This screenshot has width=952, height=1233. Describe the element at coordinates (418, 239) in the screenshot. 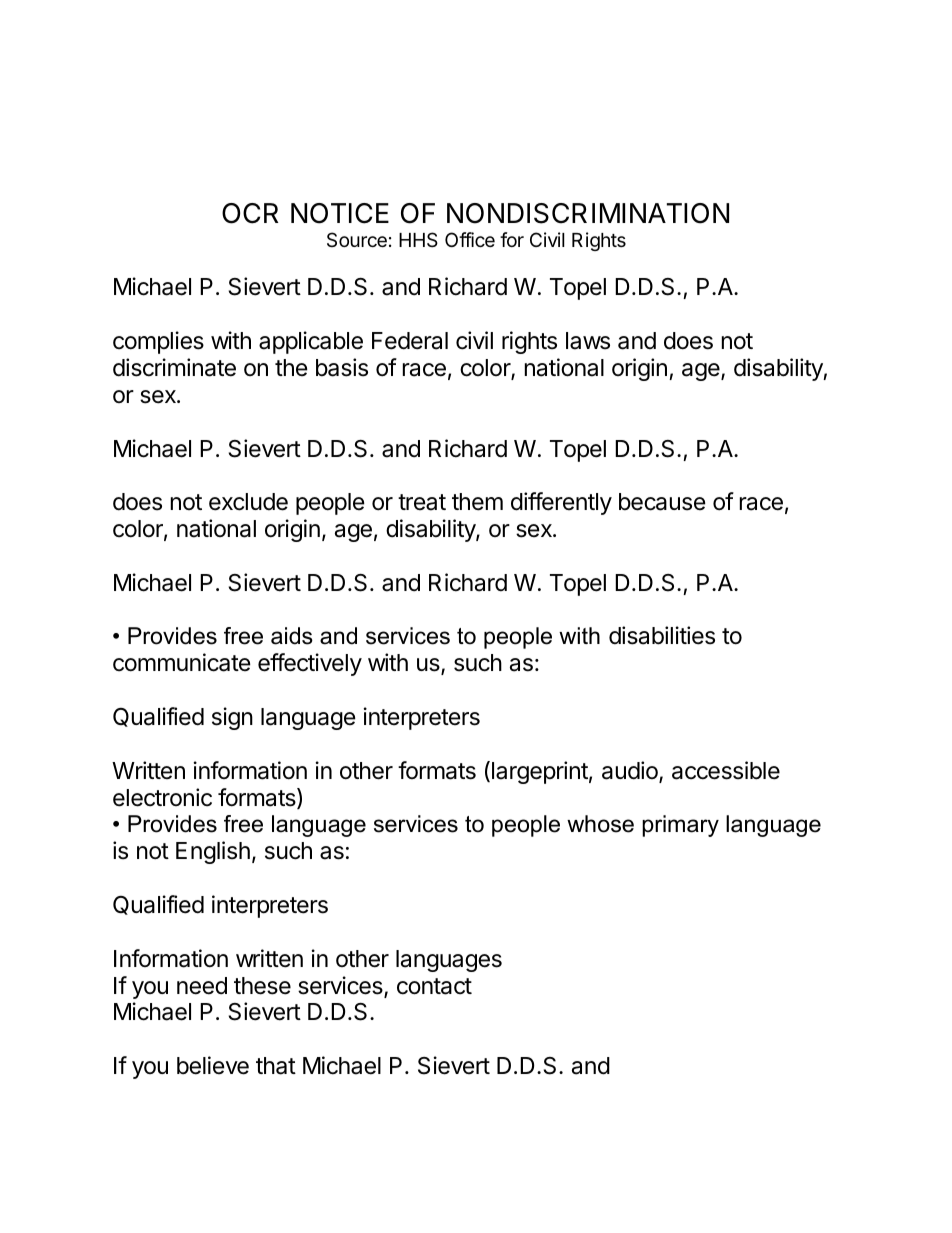

I see `HHS` at that location.
